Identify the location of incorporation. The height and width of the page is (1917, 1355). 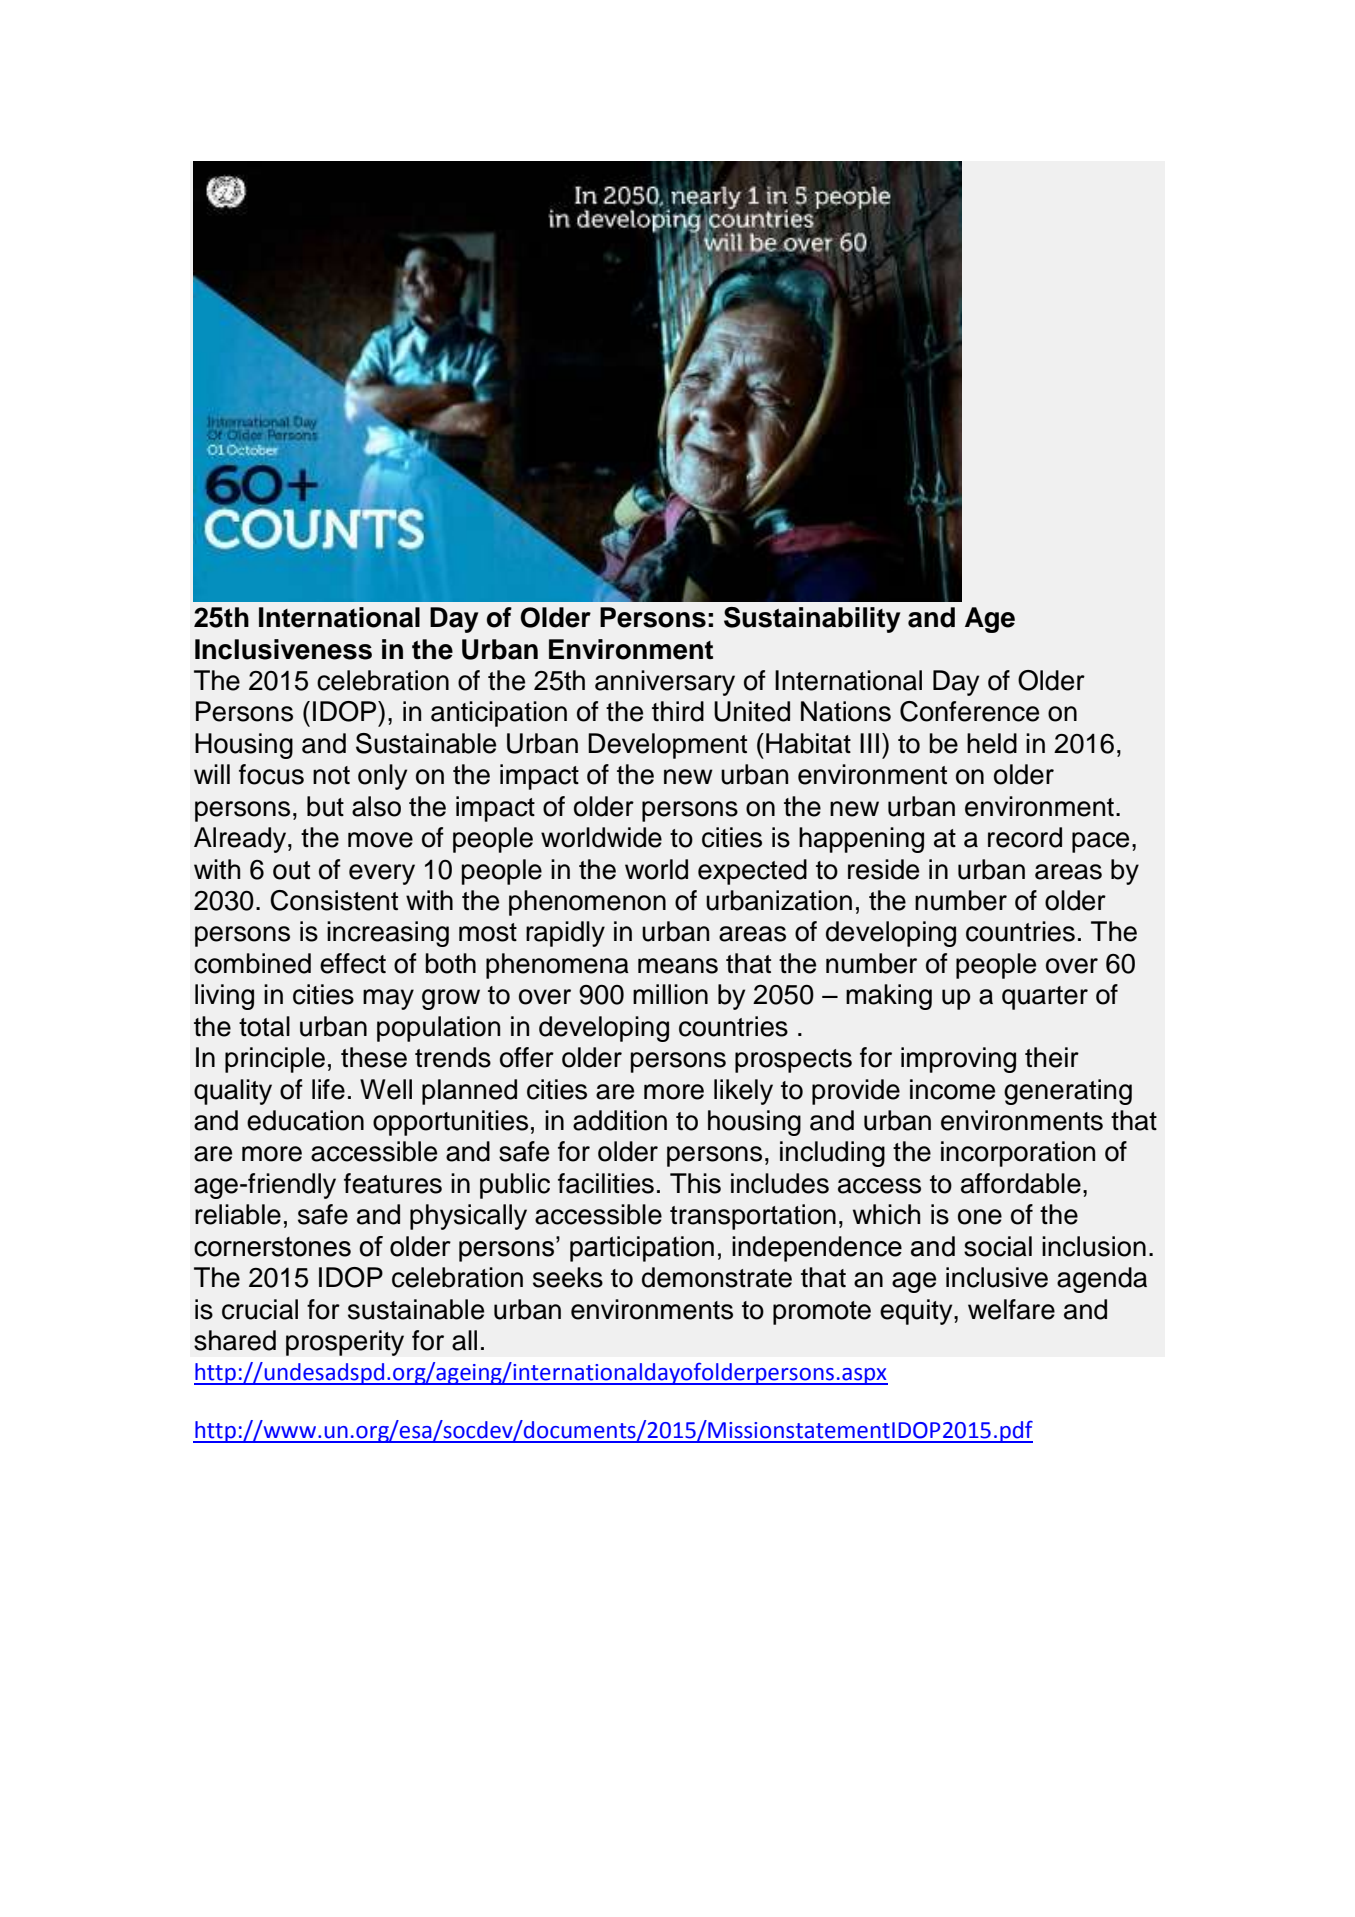
(1018, 1154).
